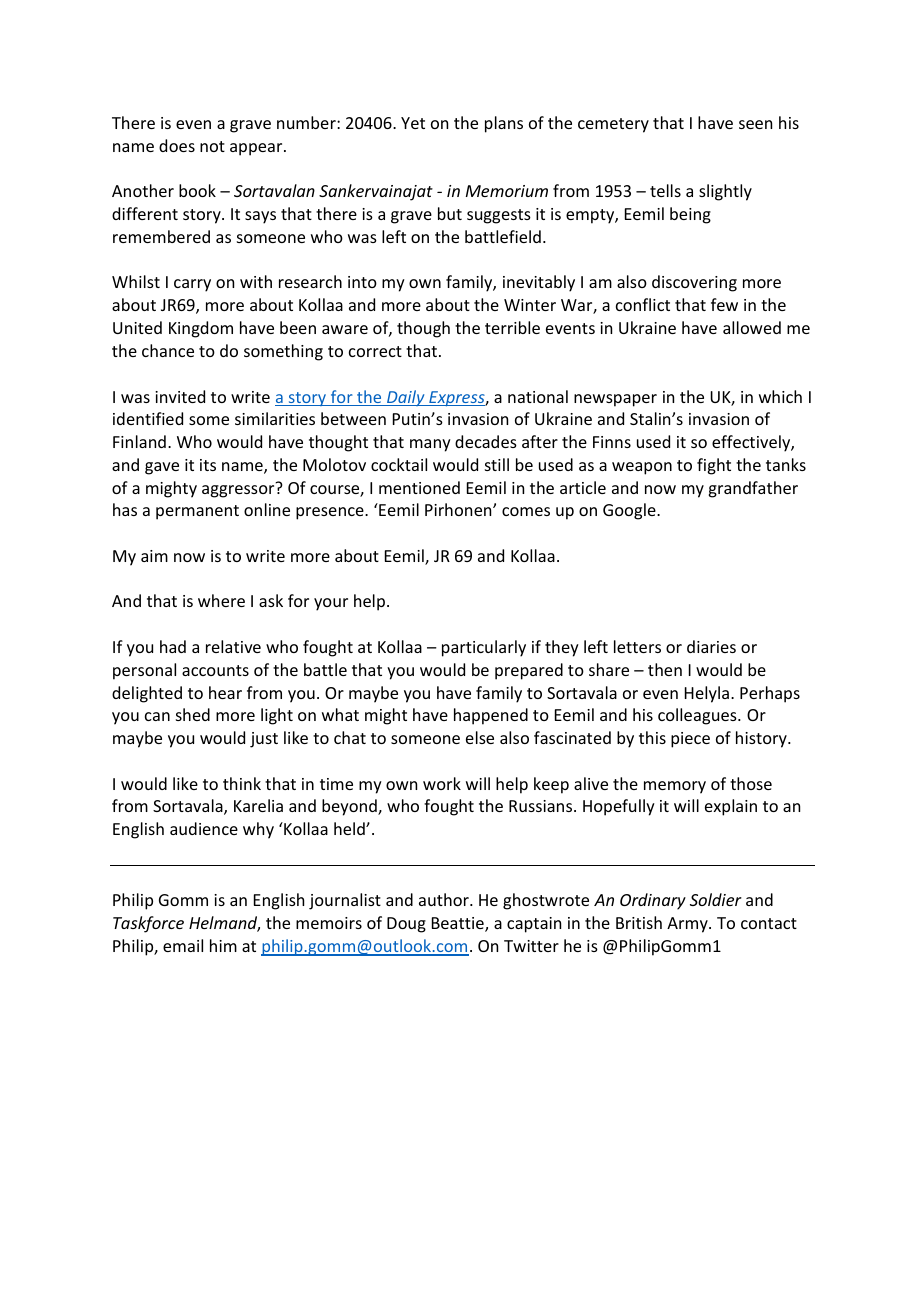 The width and height of the page is (924, 1309). What do you see at coordinates (177, 145) in the page?
I see `does` at bounding box center [177, 145].
